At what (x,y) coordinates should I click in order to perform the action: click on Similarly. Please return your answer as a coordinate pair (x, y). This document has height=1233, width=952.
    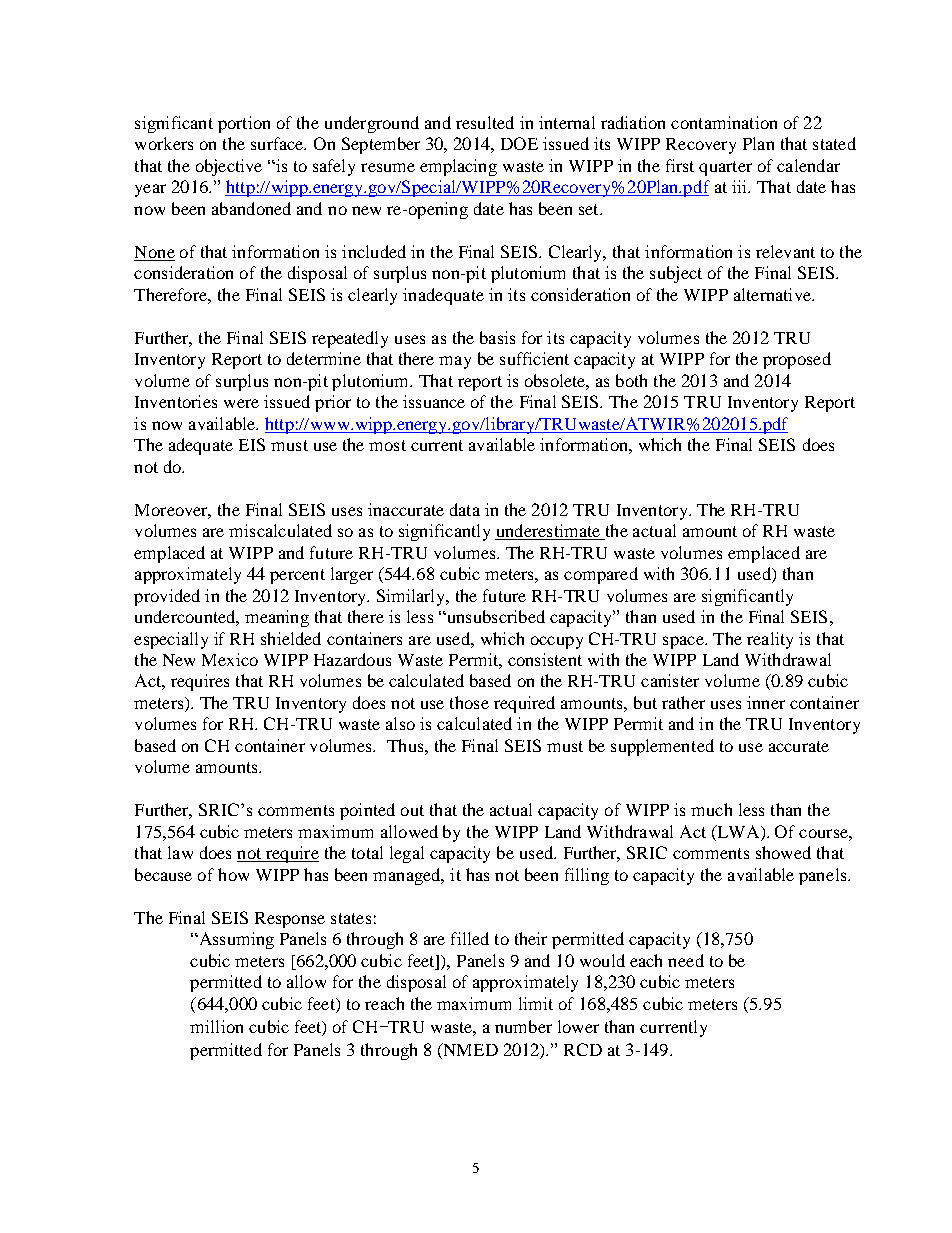
    Looking at the image, I should click on (412, 597).
